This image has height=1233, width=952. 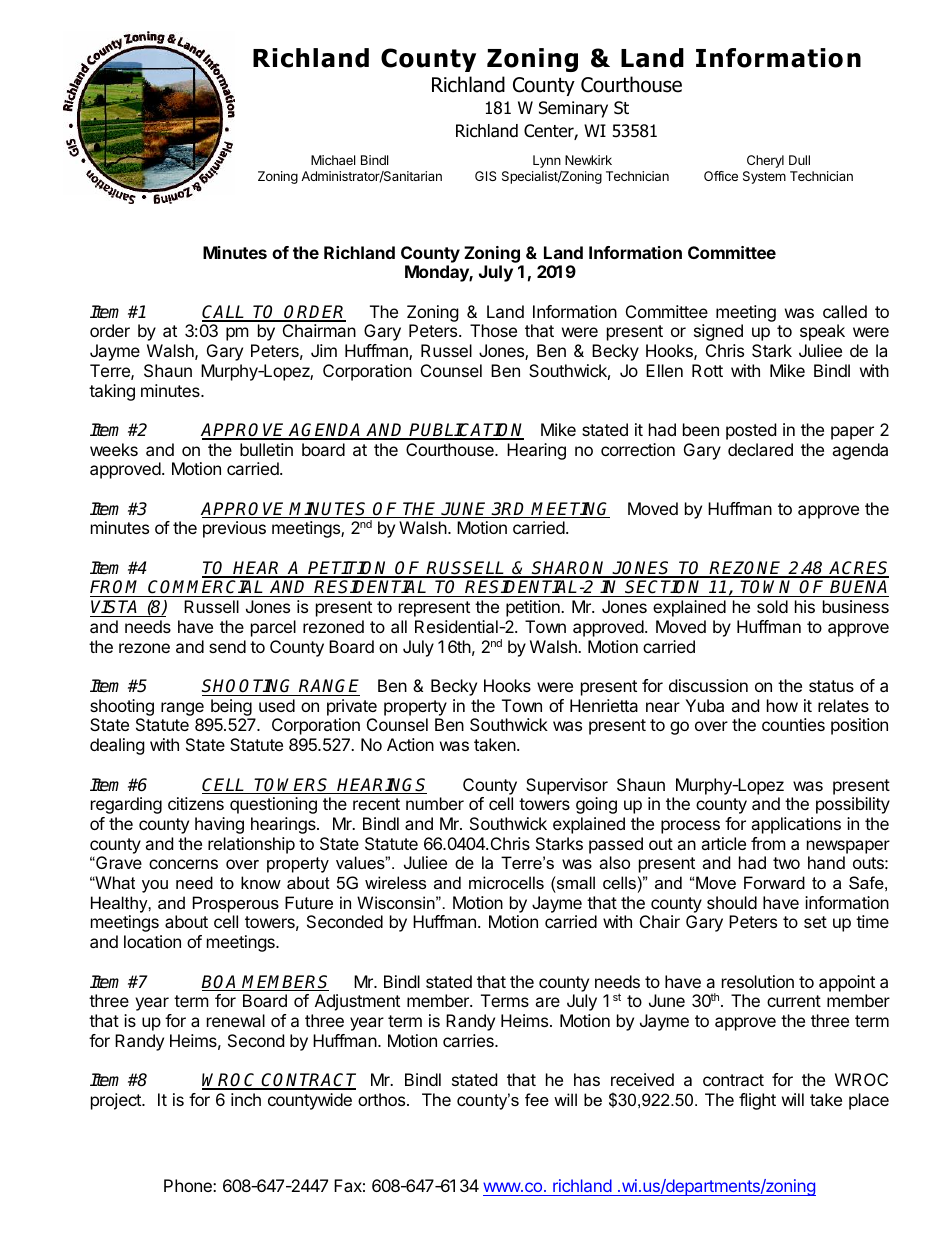 I want to click on small, so click(x=575, y=882).
